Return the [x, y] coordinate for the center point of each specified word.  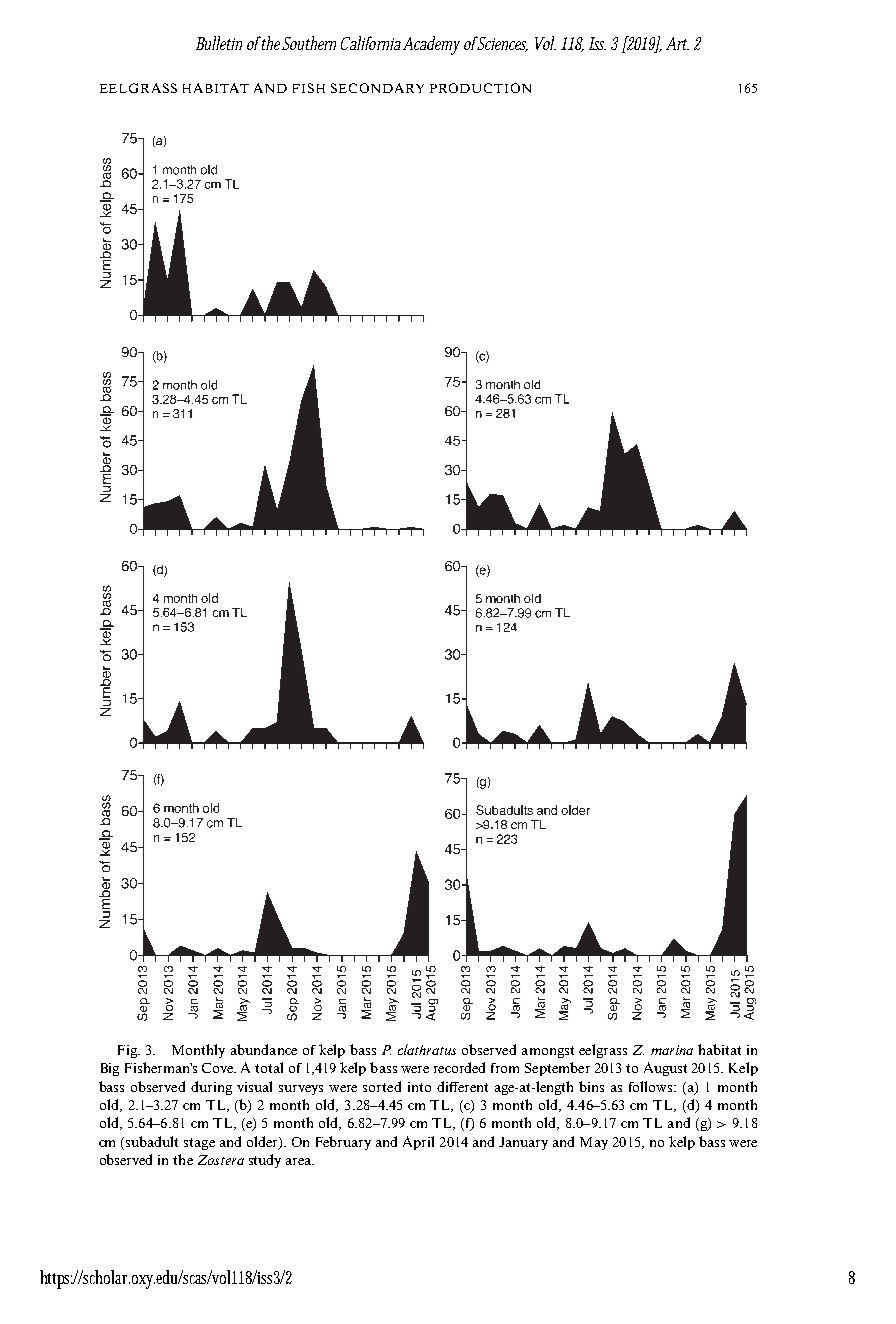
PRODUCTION [480, 88]
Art [677, 43]
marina [672, 1050]
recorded [459, 1067]
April [418, 1143]
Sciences [501, 44]
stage [199, 1144]
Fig [128, 1051]
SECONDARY [377, 88]
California [372, 43]
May [594, 1143]
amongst [548, 1052]
